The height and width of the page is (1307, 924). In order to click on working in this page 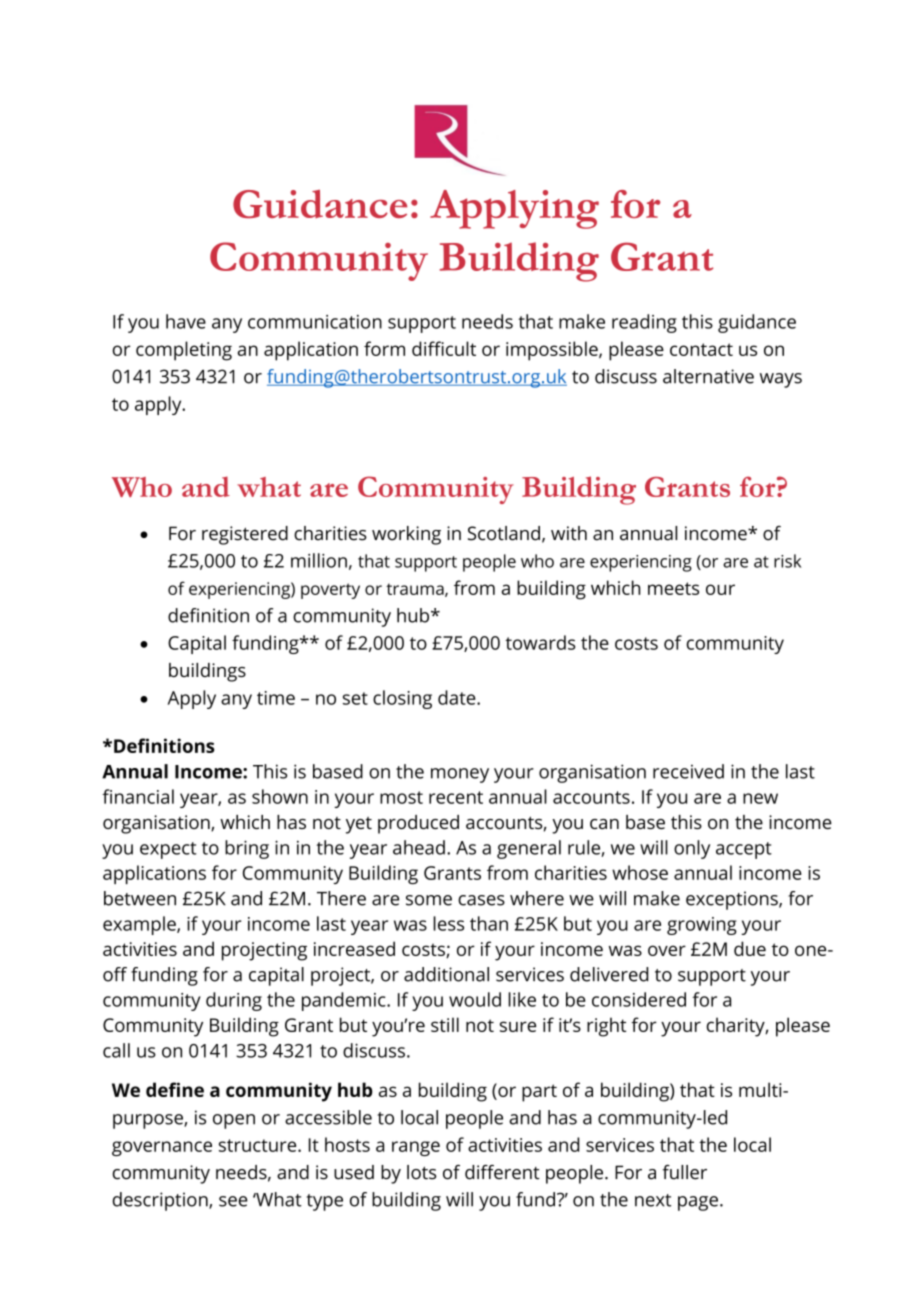, I will do `click(406, 535)`.
